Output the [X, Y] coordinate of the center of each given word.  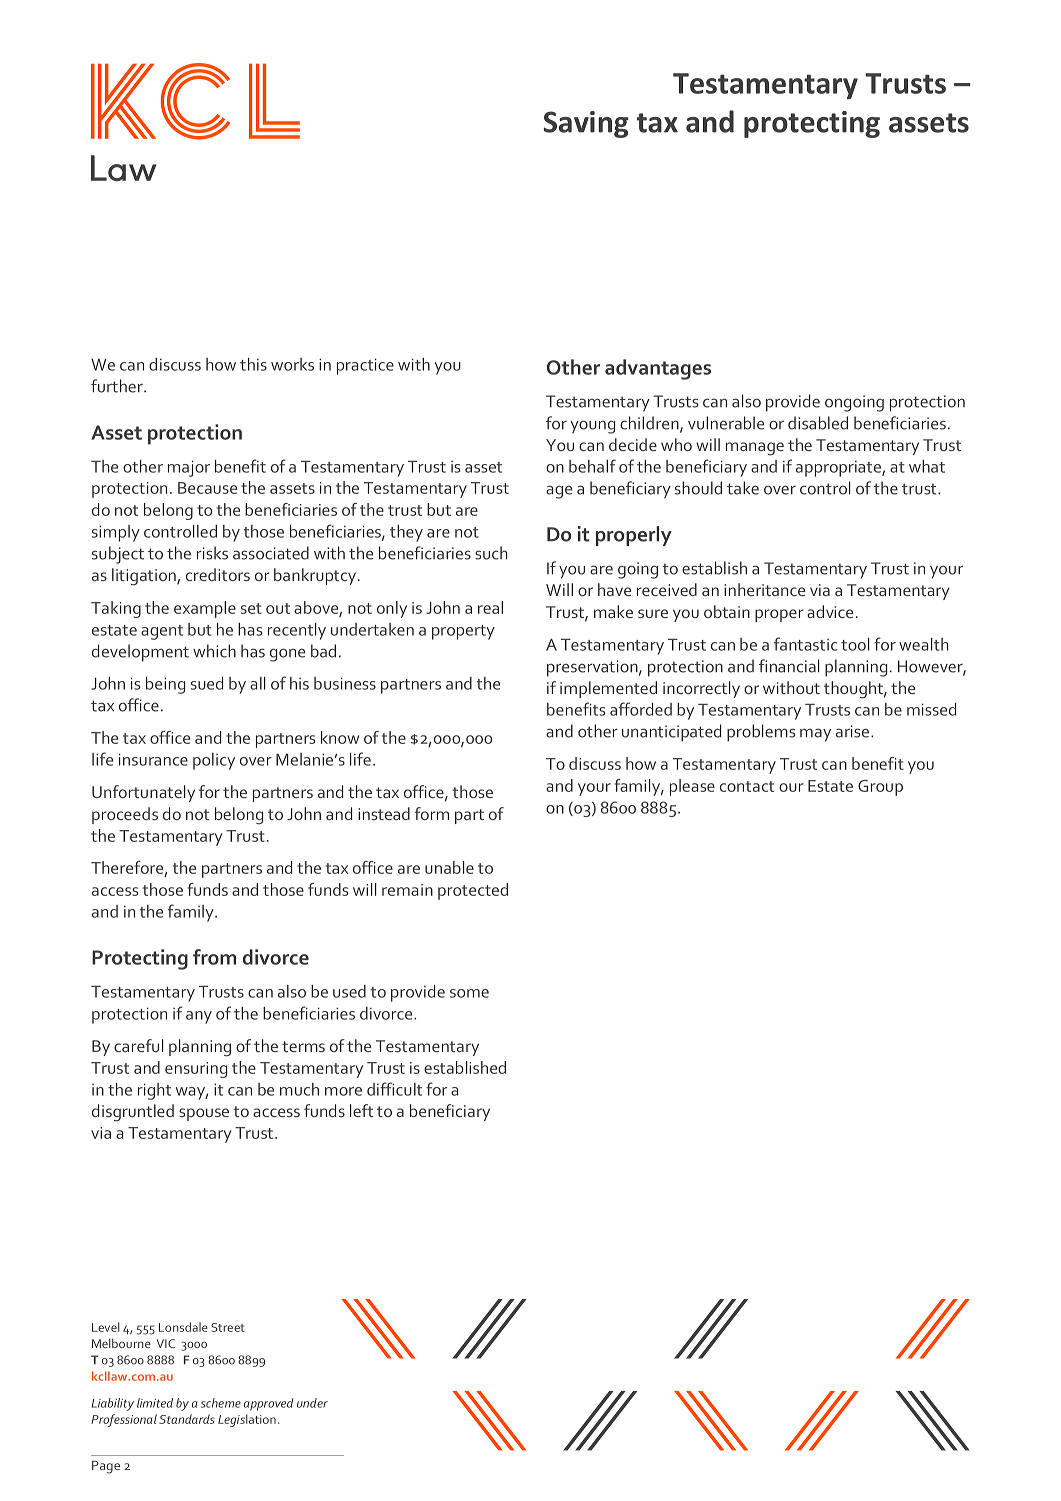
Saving [586, 124]
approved [269, 1404]
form [432, 813]
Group [880, 788]
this [253, 364]
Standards [187, 1419]
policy [214, 761]
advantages [658, 369]
